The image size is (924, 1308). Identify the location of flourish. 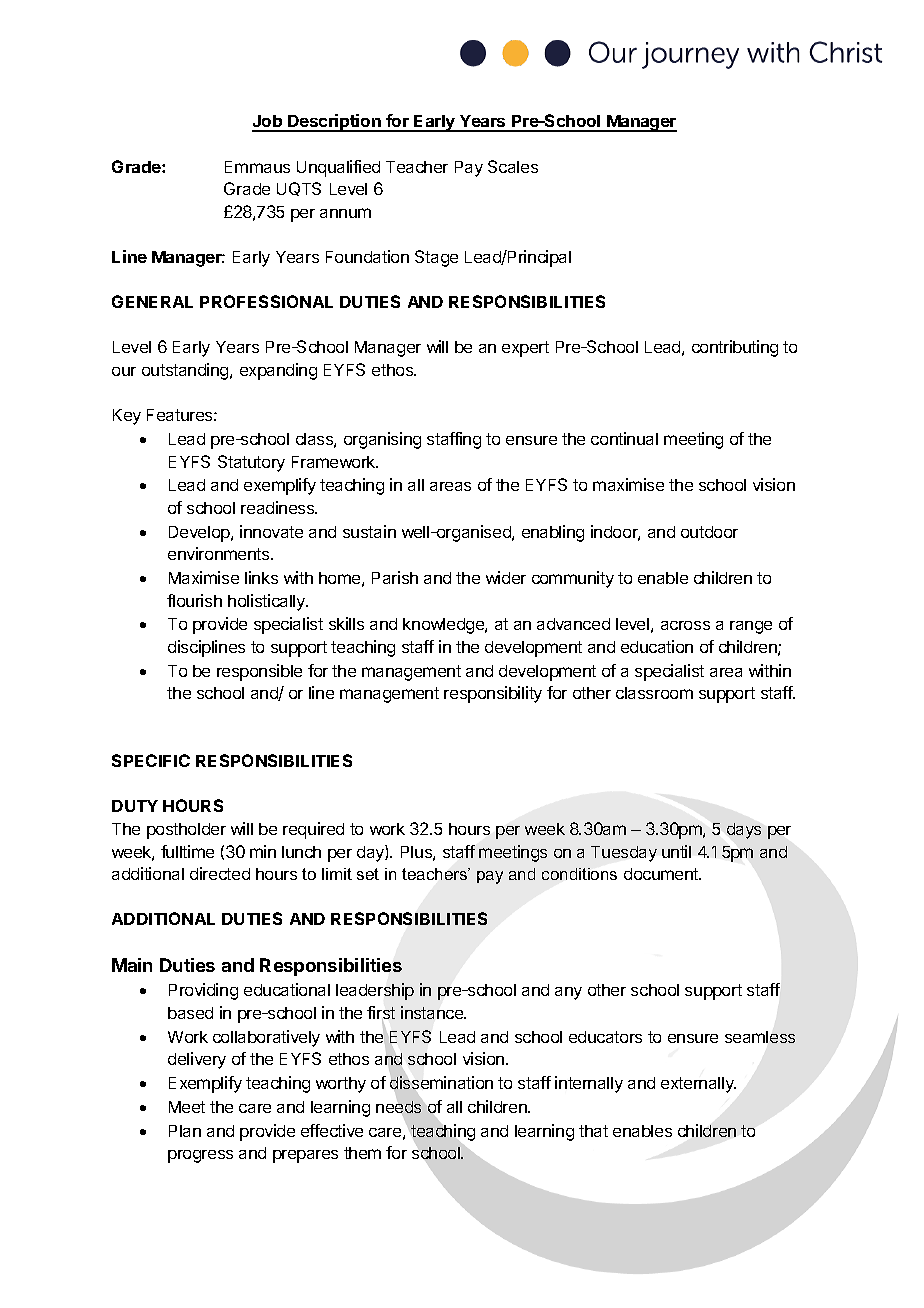
(194, 600).
